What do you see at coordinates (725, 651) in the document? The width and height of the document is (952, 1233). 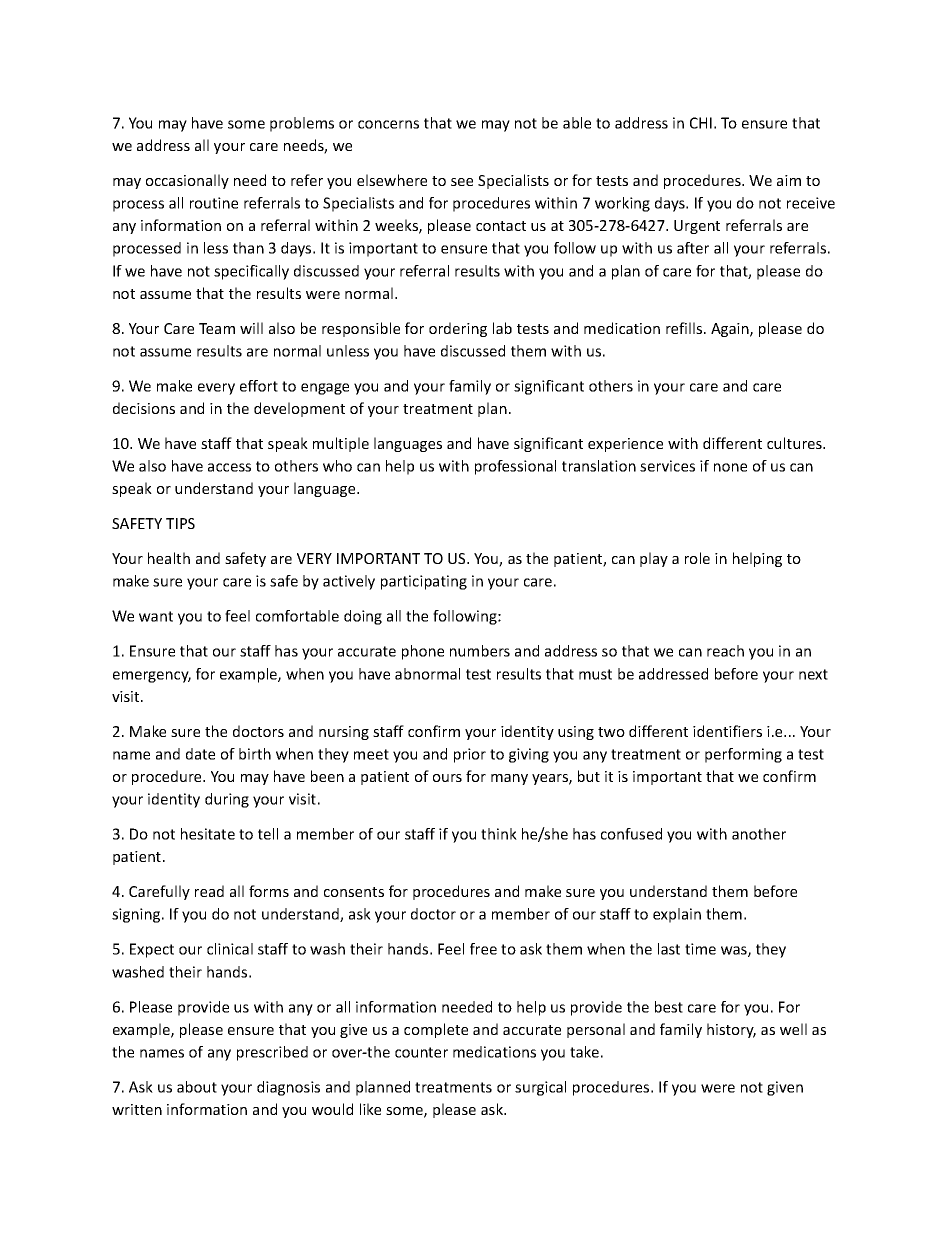 I see `reach` at bounding box center [725, 651].
